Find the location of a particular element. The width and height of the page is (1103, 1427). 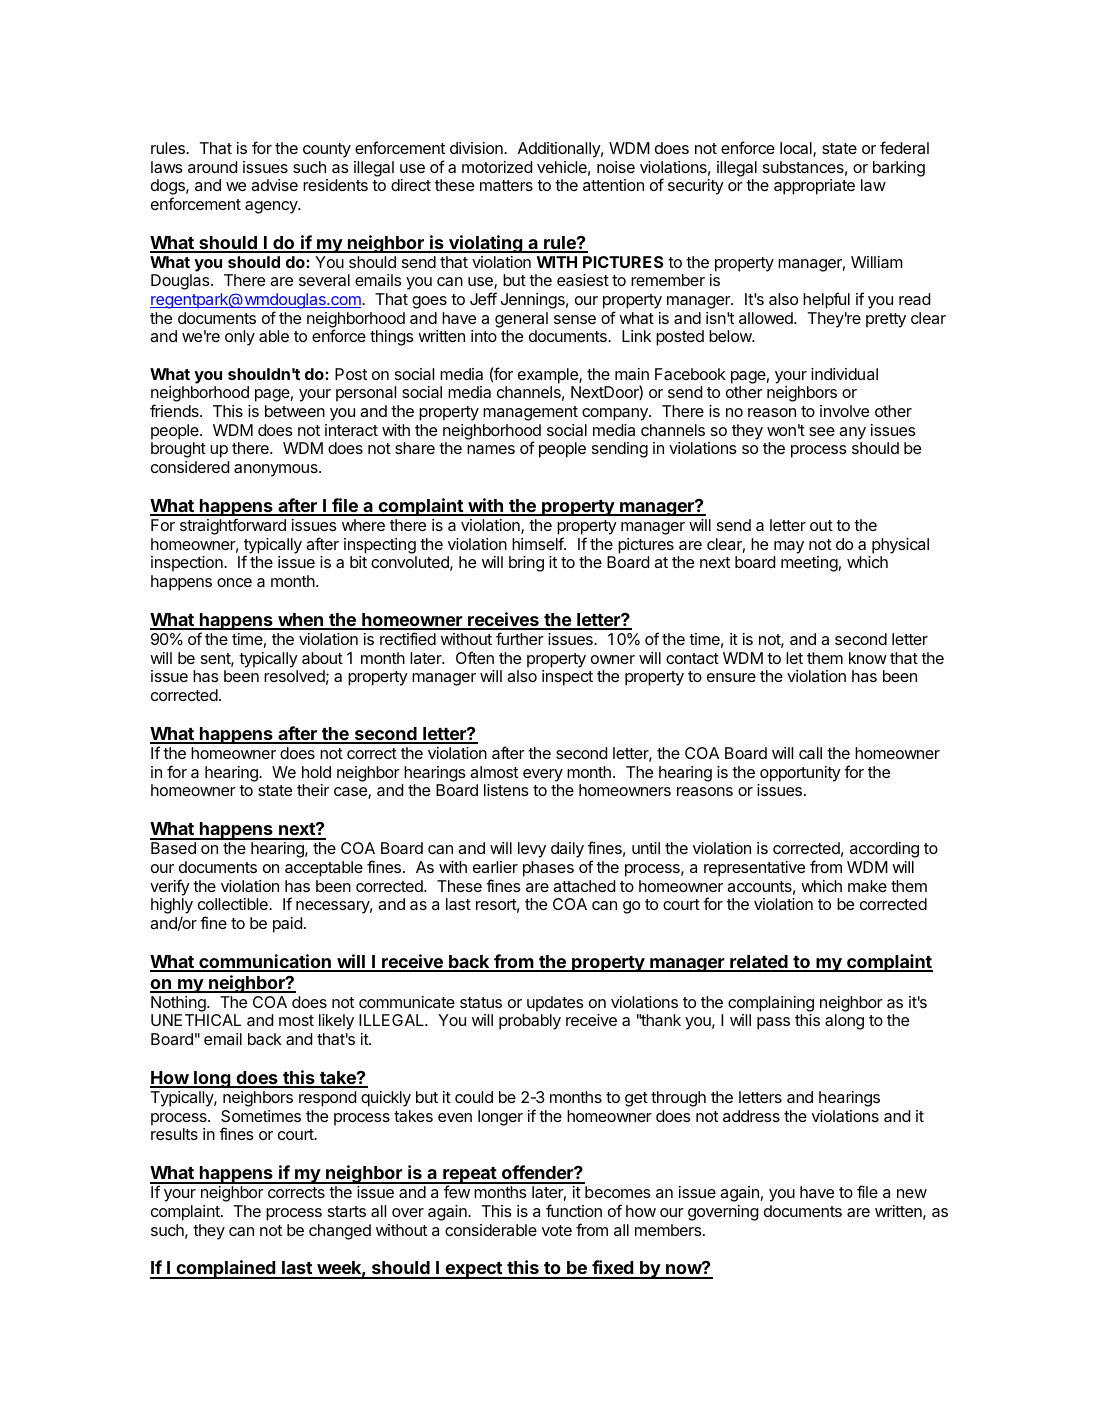

new is located at coordinates (912, 1193).
